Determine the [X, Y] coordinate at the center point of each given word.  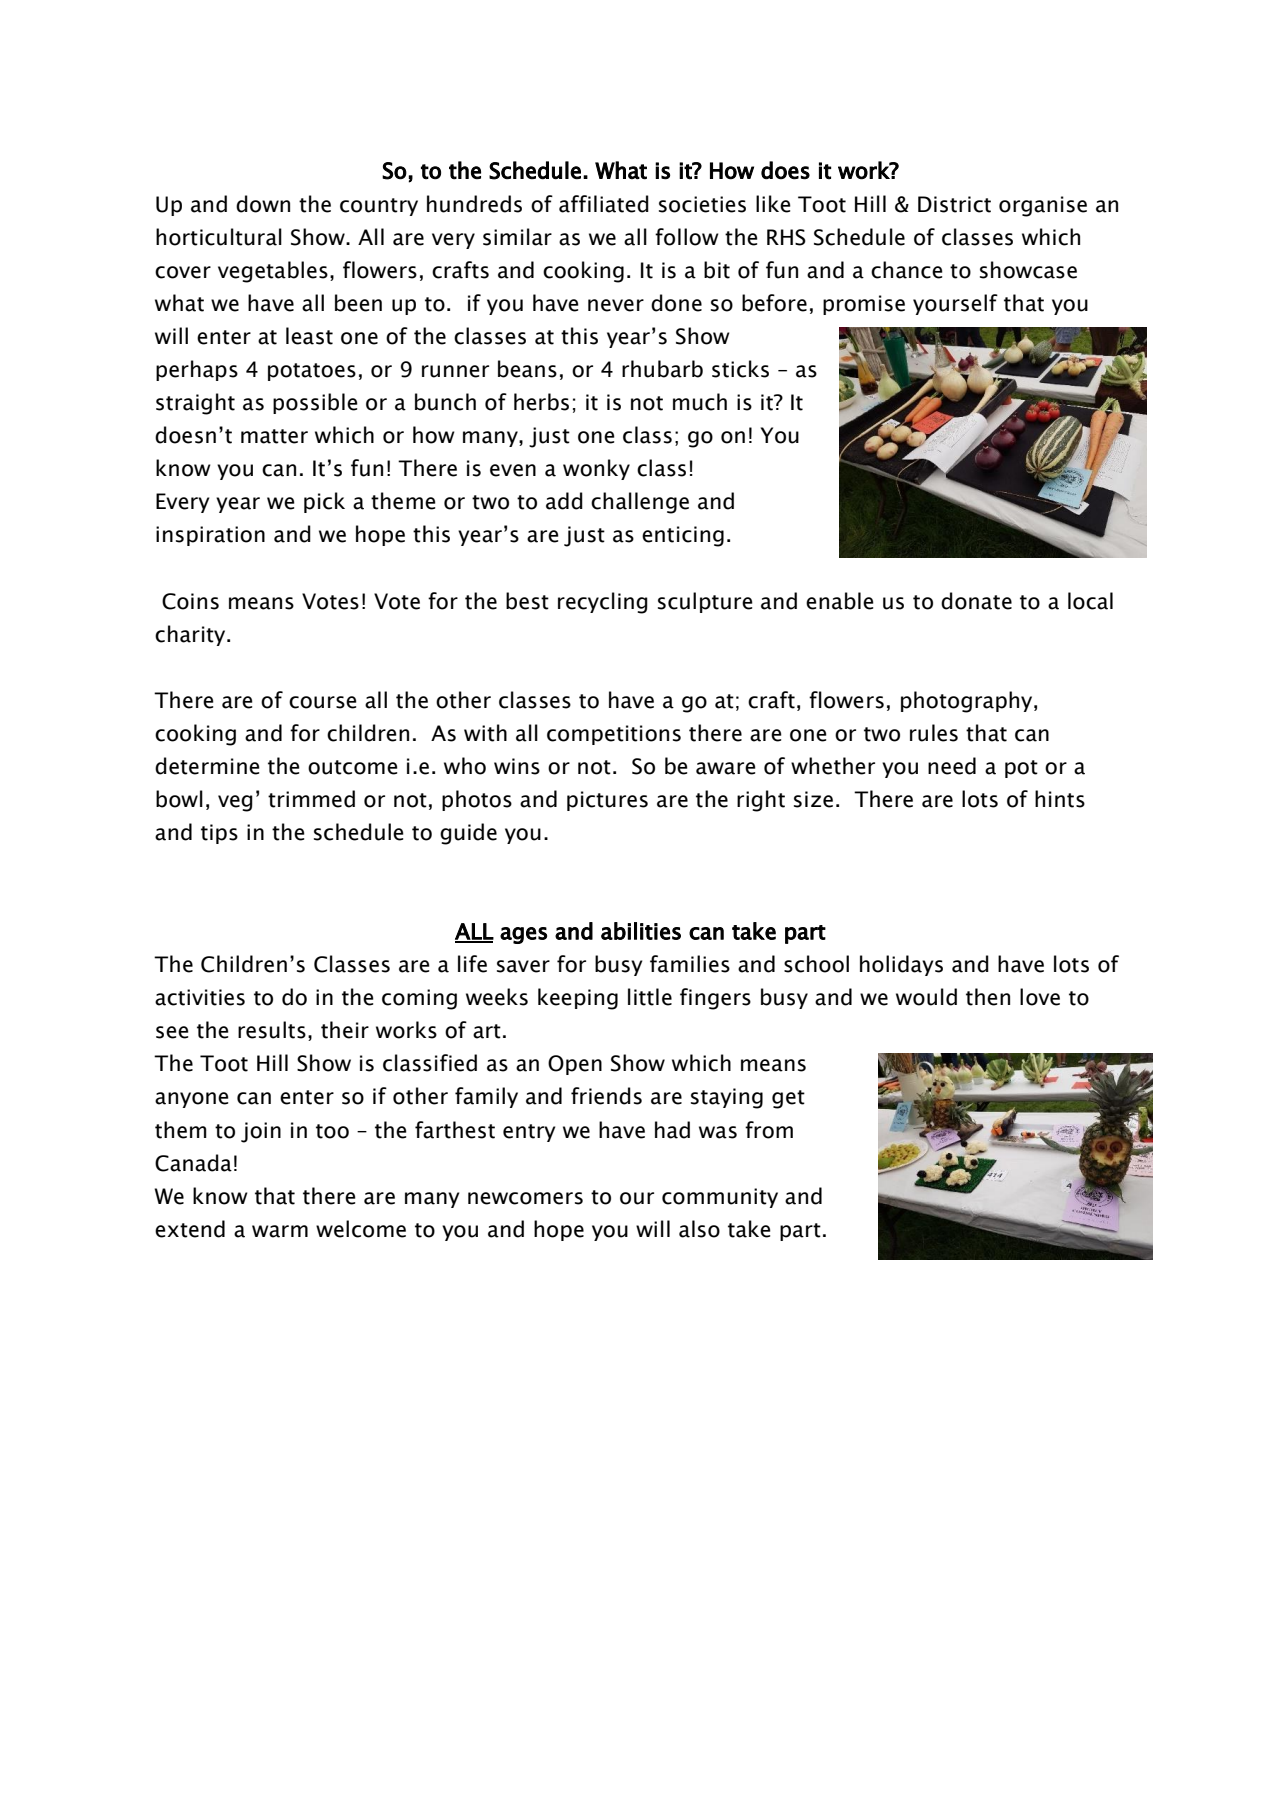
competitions [614, 735]
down [263, 204]
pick [324, 502]
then [988, 997]
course [323, 702]
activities [200, 997]
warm [280, 1231]
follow [687, 237]
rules [934, 733]
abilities [641, 931]
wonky [596, 469]
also [699, 1229]
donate [976, 601]
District [954, 204]
